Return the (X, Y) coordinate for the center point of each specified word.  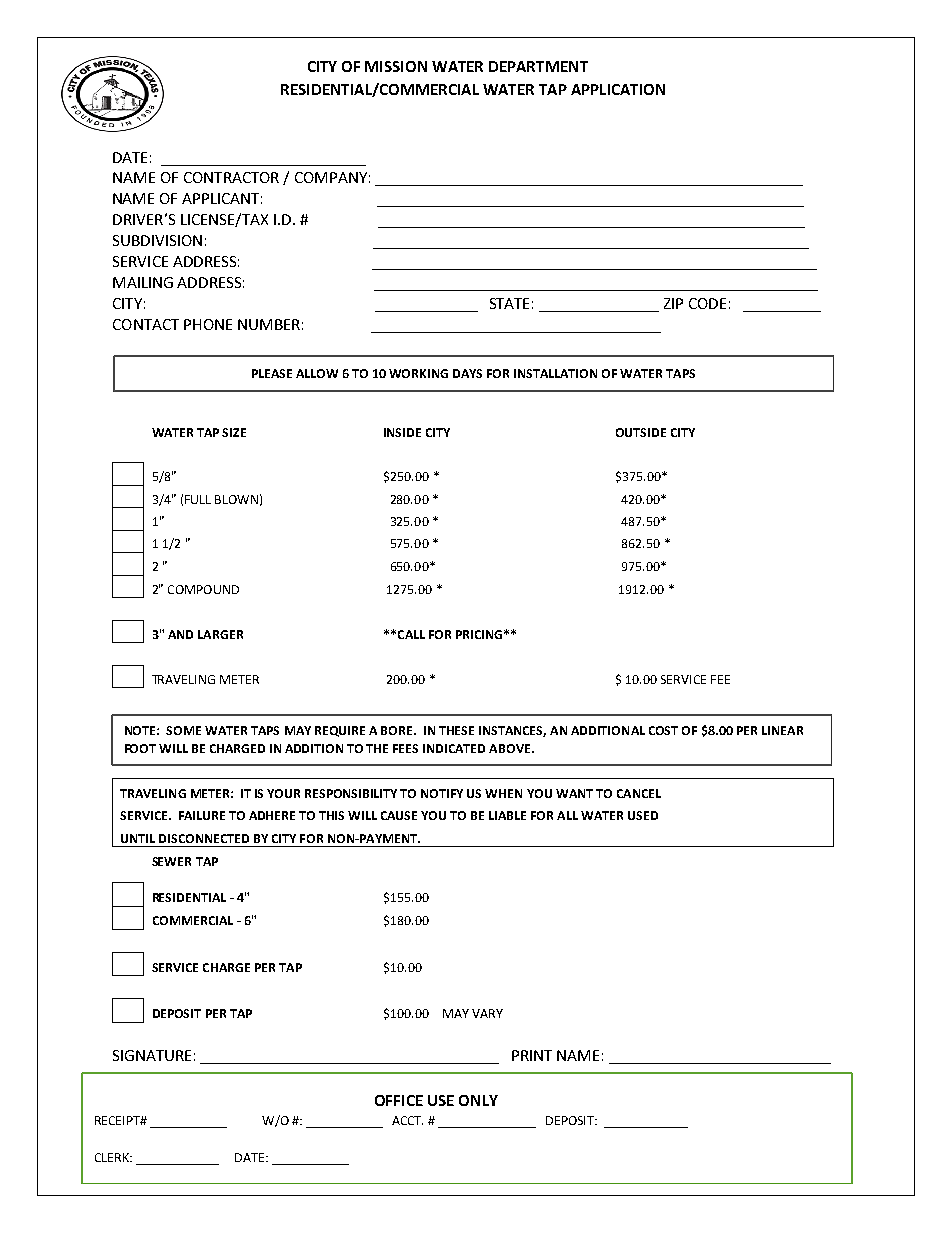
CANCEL (639, 793)
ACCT (407, 1120)
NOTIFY (442, 793)
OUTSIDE (641, 432)
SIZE (234, 432)
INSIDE (402, 432)
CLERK (113, 1157)
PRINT (532, 1055)
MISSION (396, 66)
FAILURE (202, 815)
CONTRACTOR (231, 177)
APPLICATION (618, 89)
